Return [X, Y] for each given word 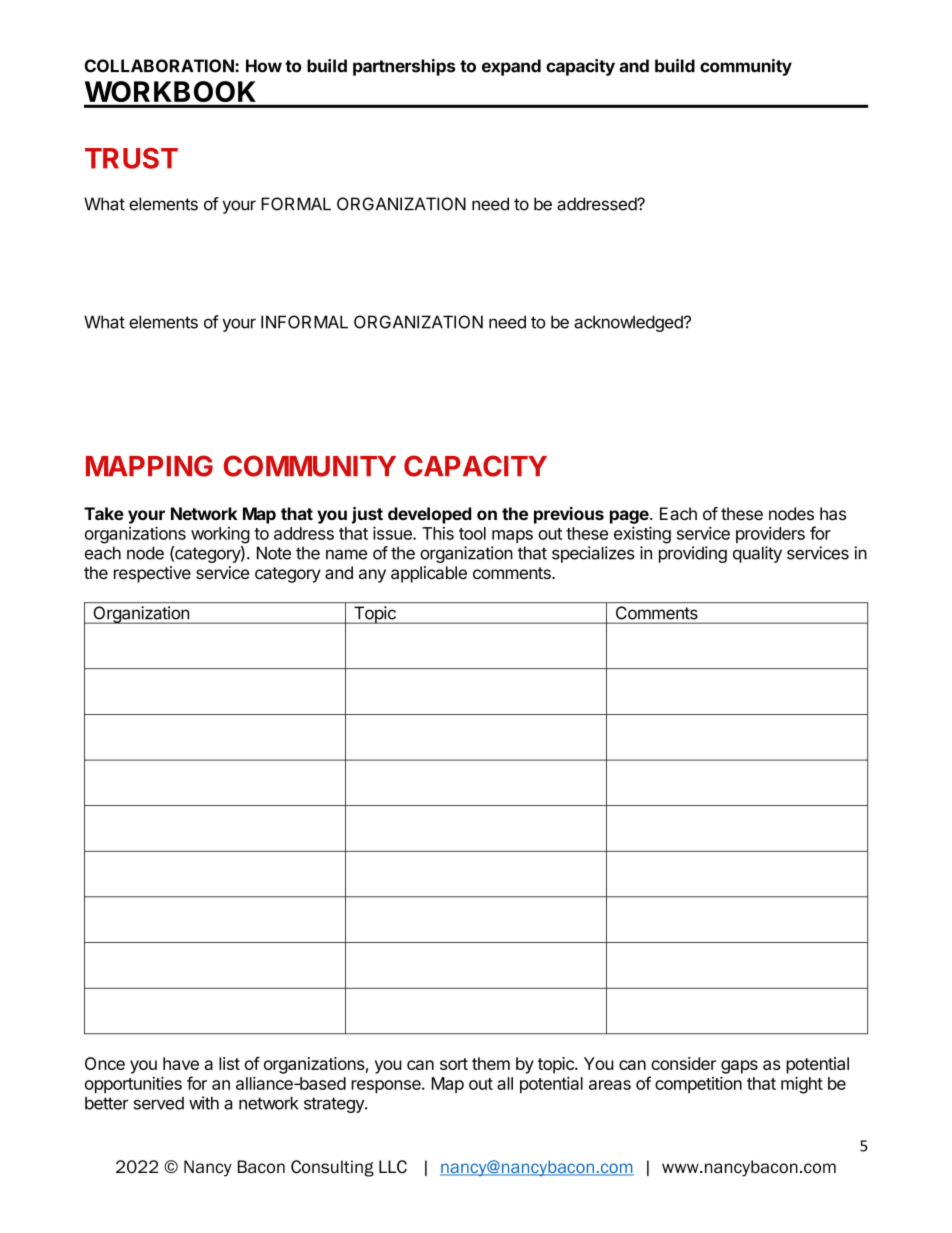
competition [698, 1085]
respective [152, 574]
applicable [429, 574]
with [204, 1103]
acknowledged [629, 323]
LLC [393, 1167]
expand [511, 67]
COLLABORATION [160, 66]
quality [757, 554]
